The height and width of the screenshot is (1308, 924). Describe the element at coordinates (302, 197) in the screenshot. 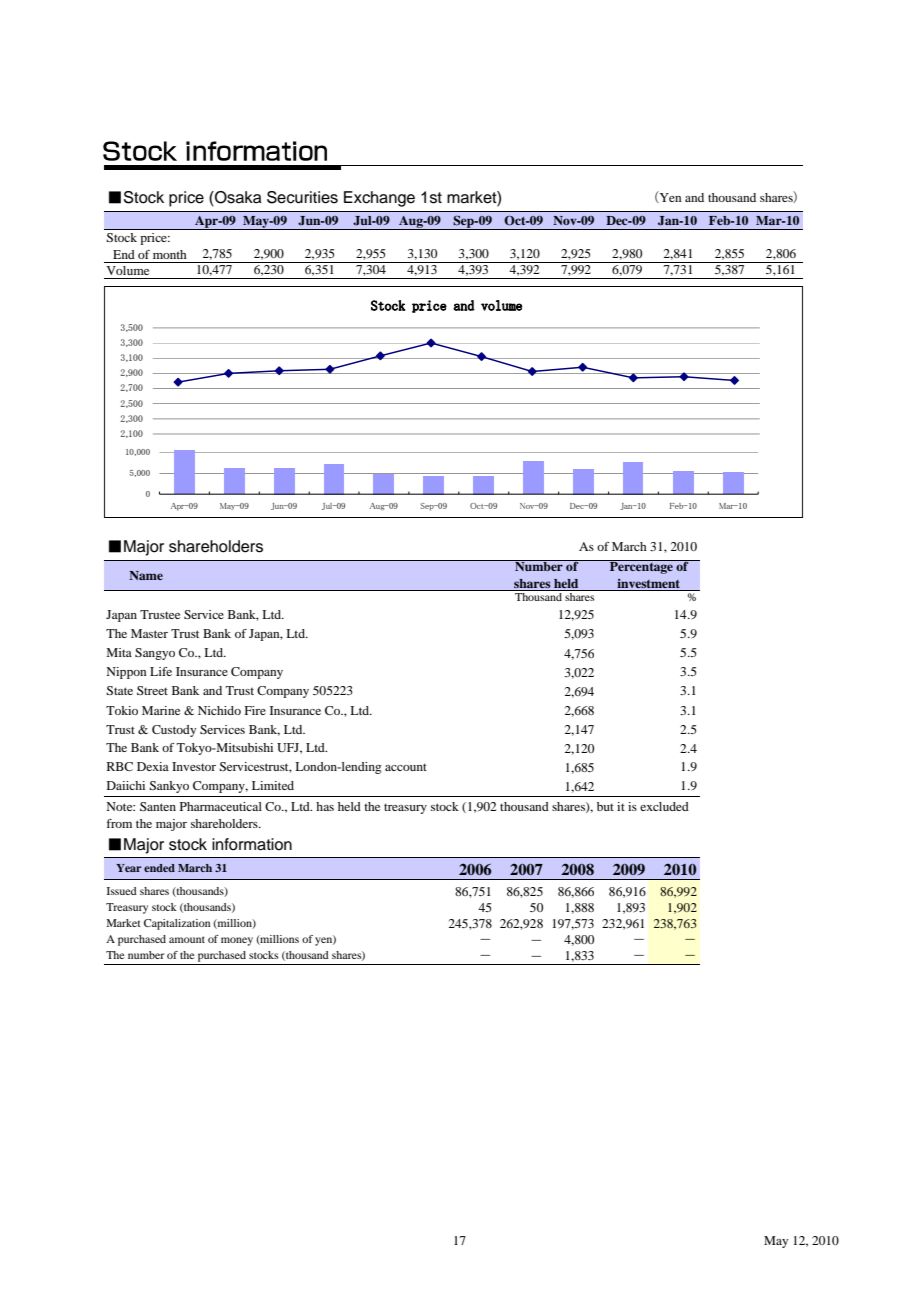

I see `Securities` at that location.
